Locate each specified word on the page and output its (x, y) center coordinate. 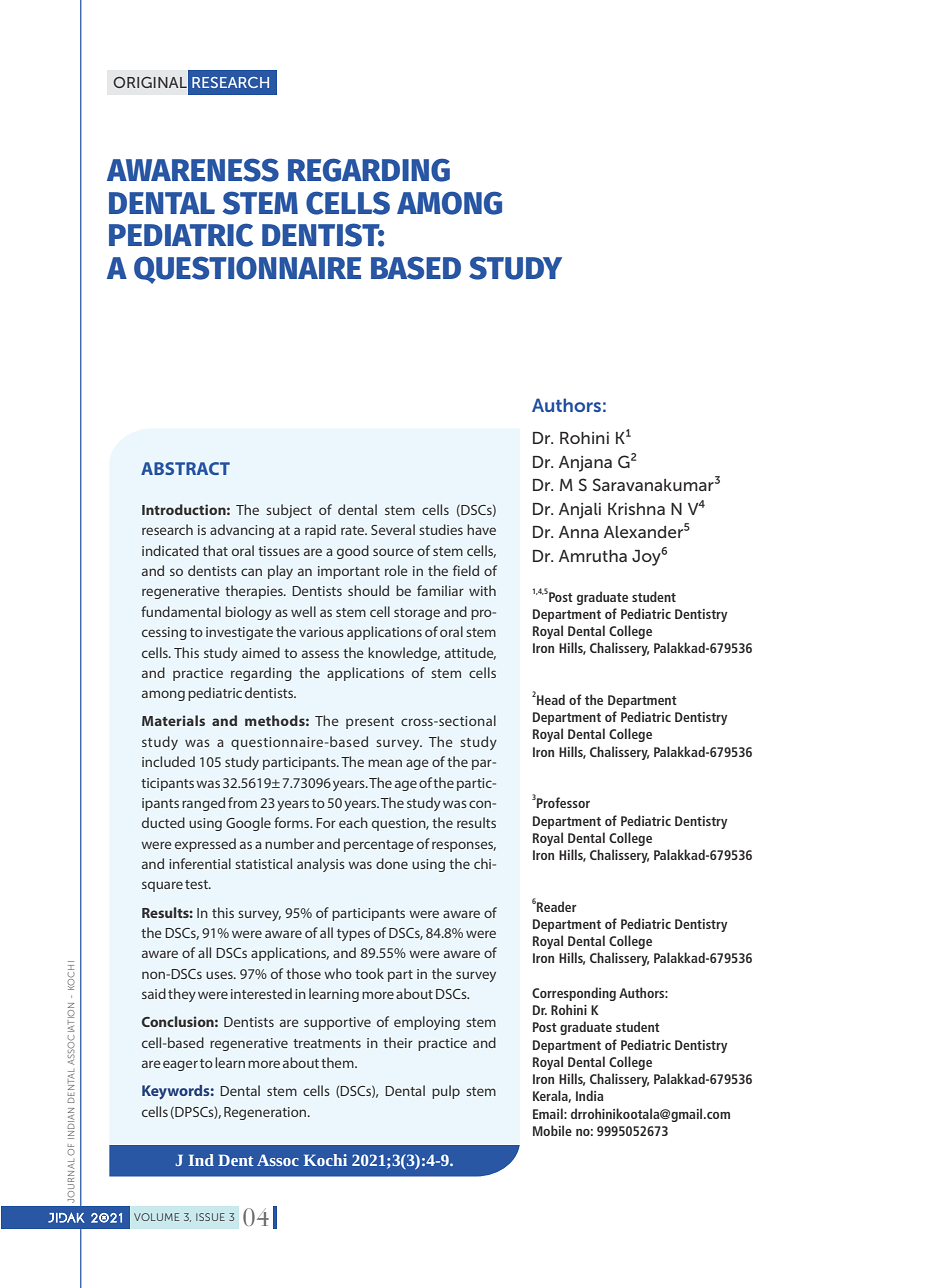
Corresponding (574, 994)
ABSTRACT (185, 468)
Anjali (580, 511)
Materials (173, 720)
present (370, 723)
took (369, 973)
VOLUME (156, 1217)
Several (393, 529)
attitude (470, 653)
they (182, 995)
